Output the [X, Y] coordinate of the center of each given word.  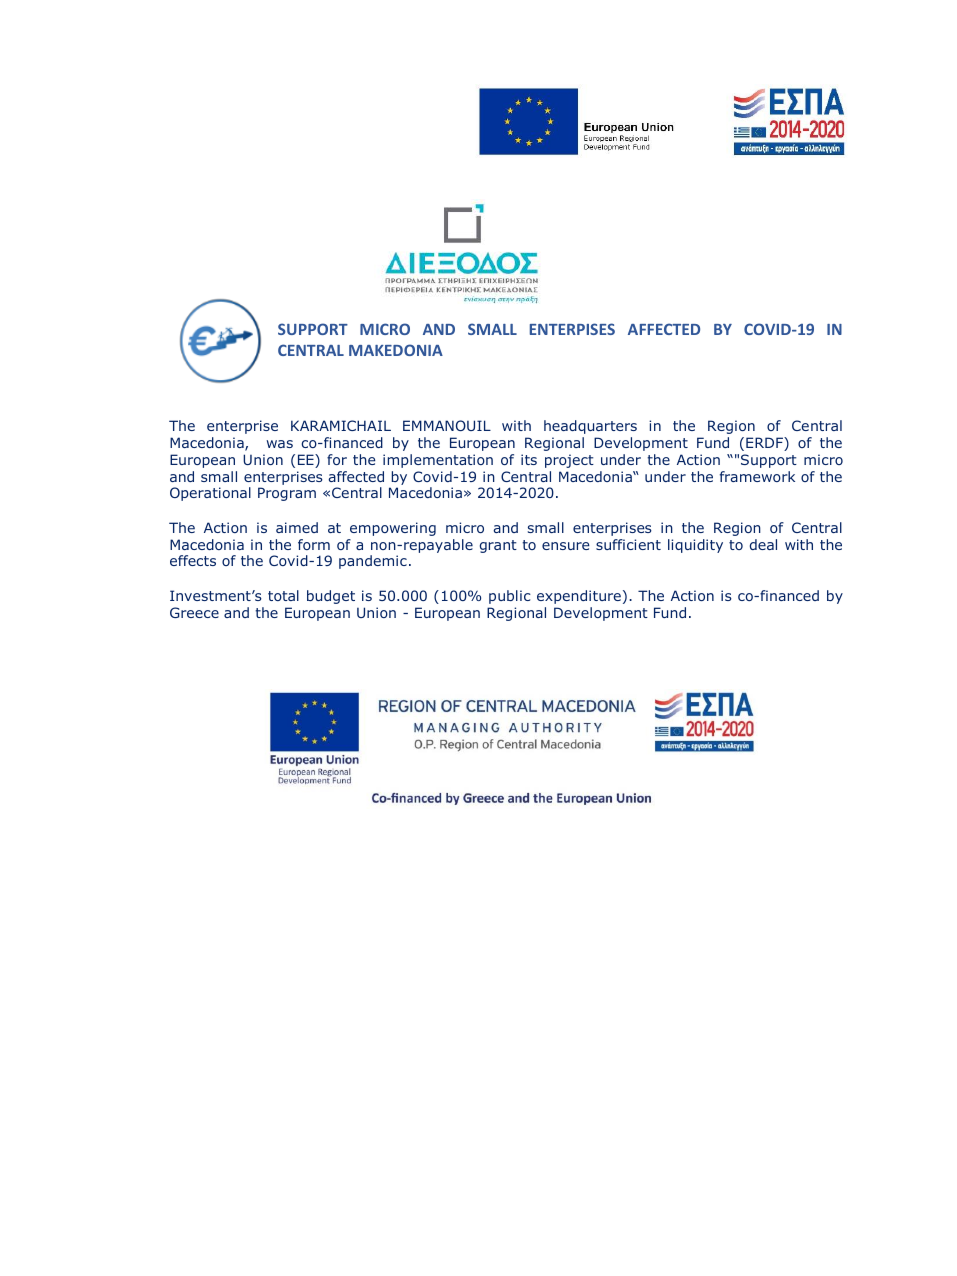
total [283, 595]
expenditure [579, 597]
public [510, 597]
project [569, 461]
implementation [438, 461]
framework [757, 476]
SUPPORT [313, 329]
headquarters [590, 427]
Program [287, 494]
